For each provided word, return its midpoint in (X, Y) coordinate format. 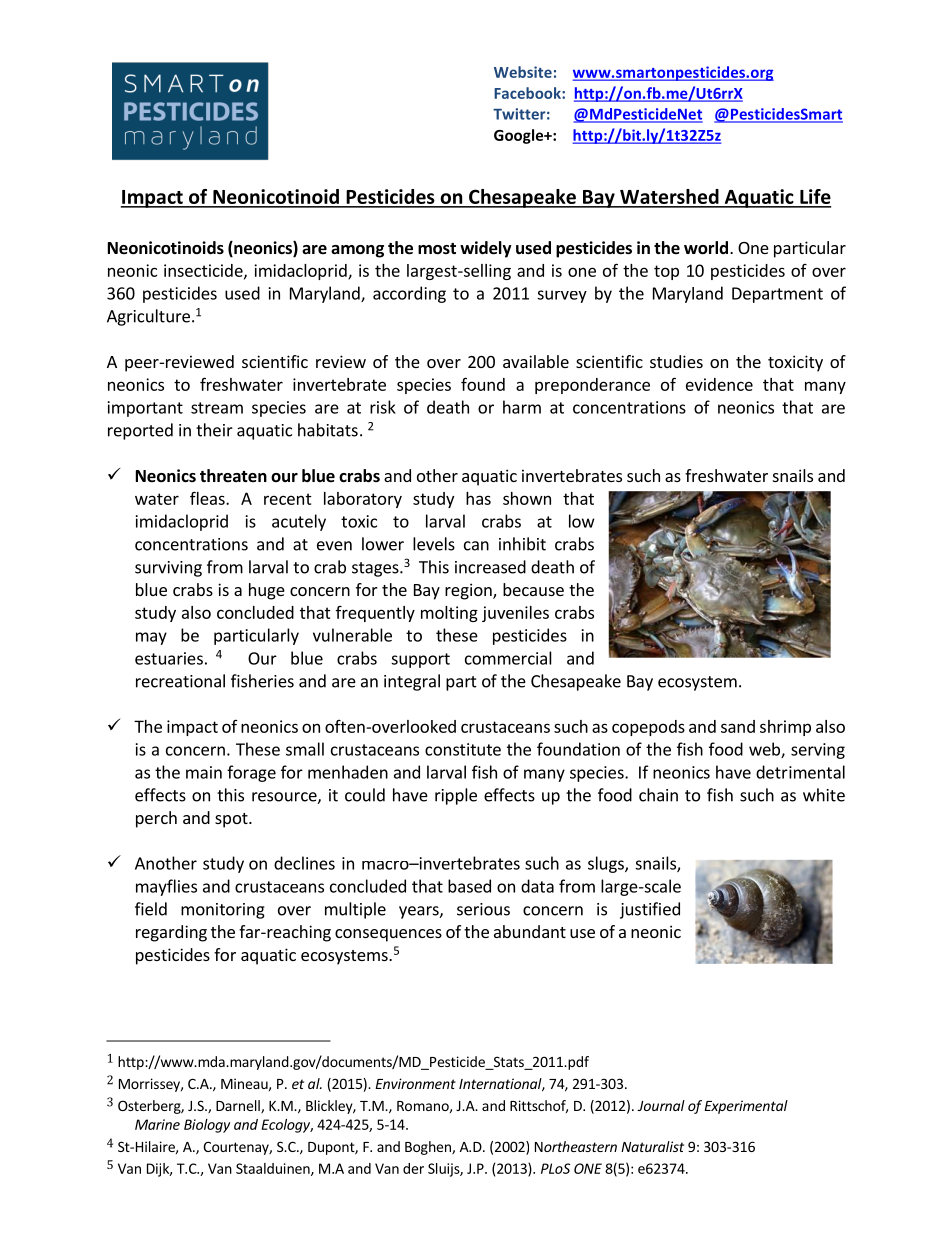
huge (267, 591)
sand (738, 726)
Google (520, 136)
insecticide (204, 271)
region (469, 591)
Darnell (239, 1106)
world (706, 248)
